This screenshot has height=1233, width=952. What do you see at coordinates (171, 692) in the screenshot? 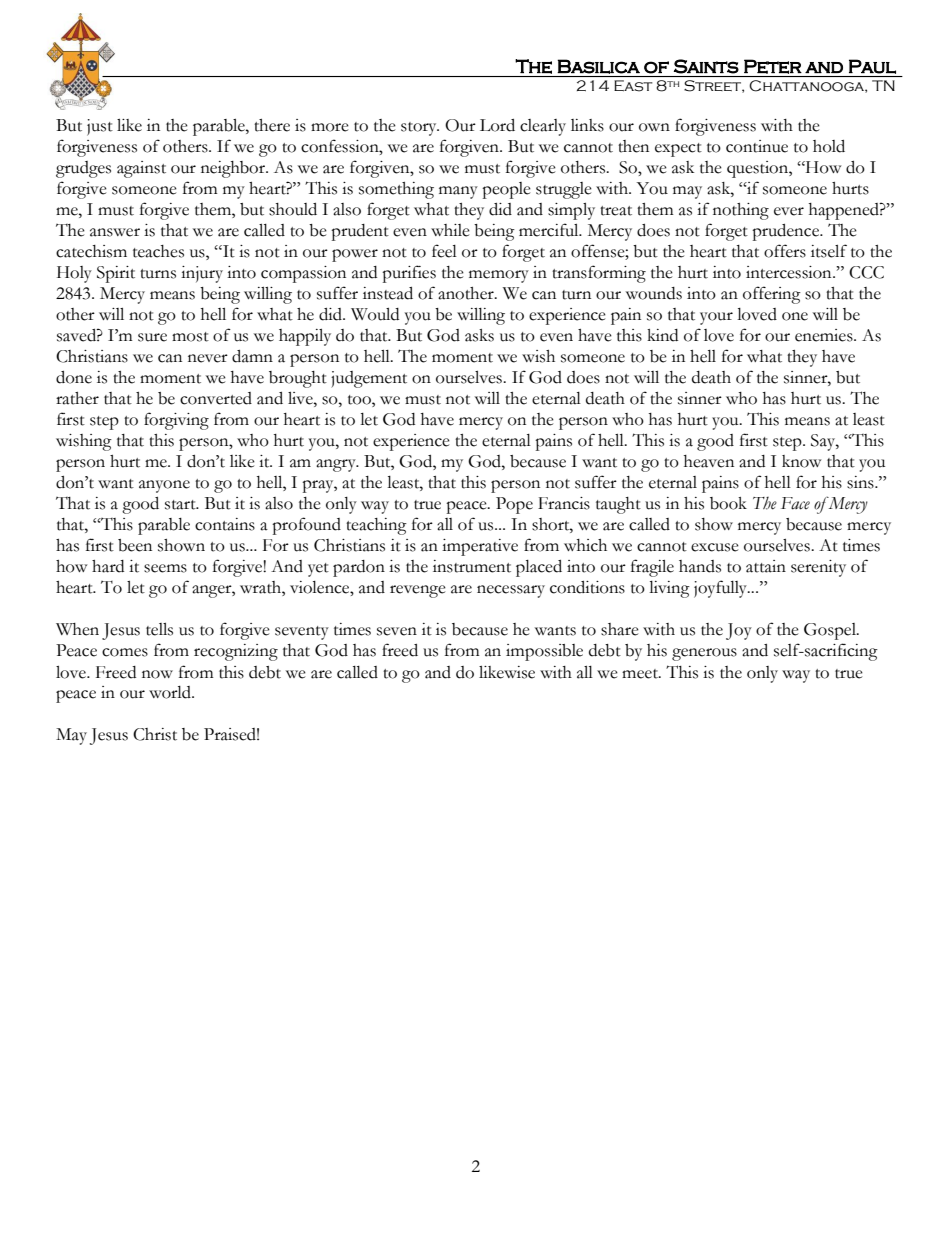
I see `world` at bounding box center [171, 692].
